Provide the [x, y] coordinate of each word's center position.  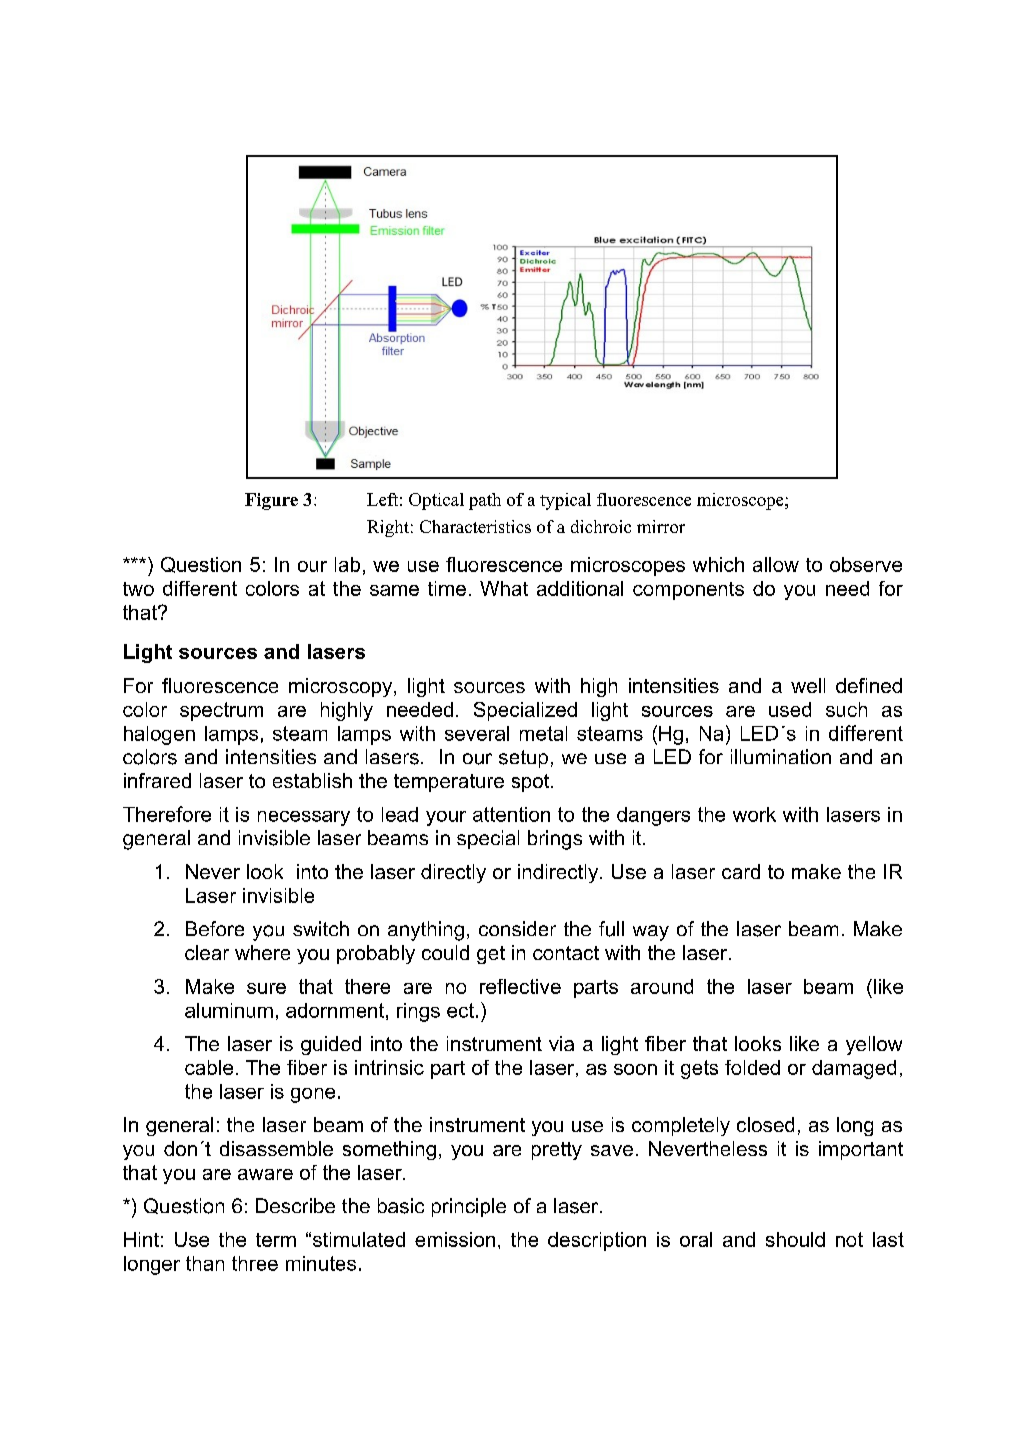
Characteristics [475, 526]
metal [543, 733]
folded [752, 1067]
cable [209, 1067]
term [276, 1240]
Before [215, 928]
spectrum [221, 711]
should [795, 1239]
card [741, 871]
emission [455, 1239]
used [790, 709]
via [561, 1043]
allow [776, 564]
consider [517, 928]
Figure [271, 501]
